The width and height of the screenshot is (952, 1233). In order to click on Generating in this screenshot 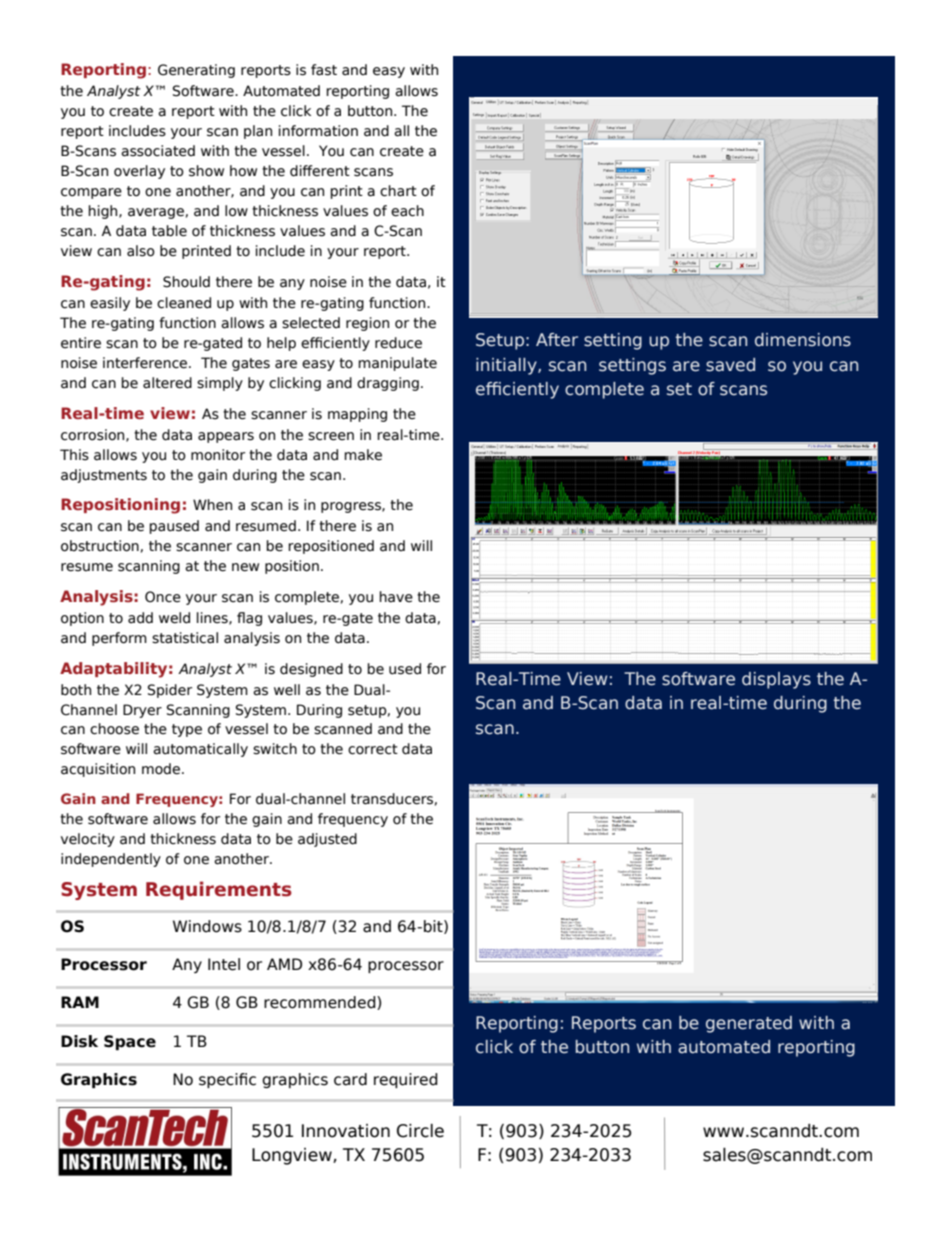, I will do `click(196, 71)`.
